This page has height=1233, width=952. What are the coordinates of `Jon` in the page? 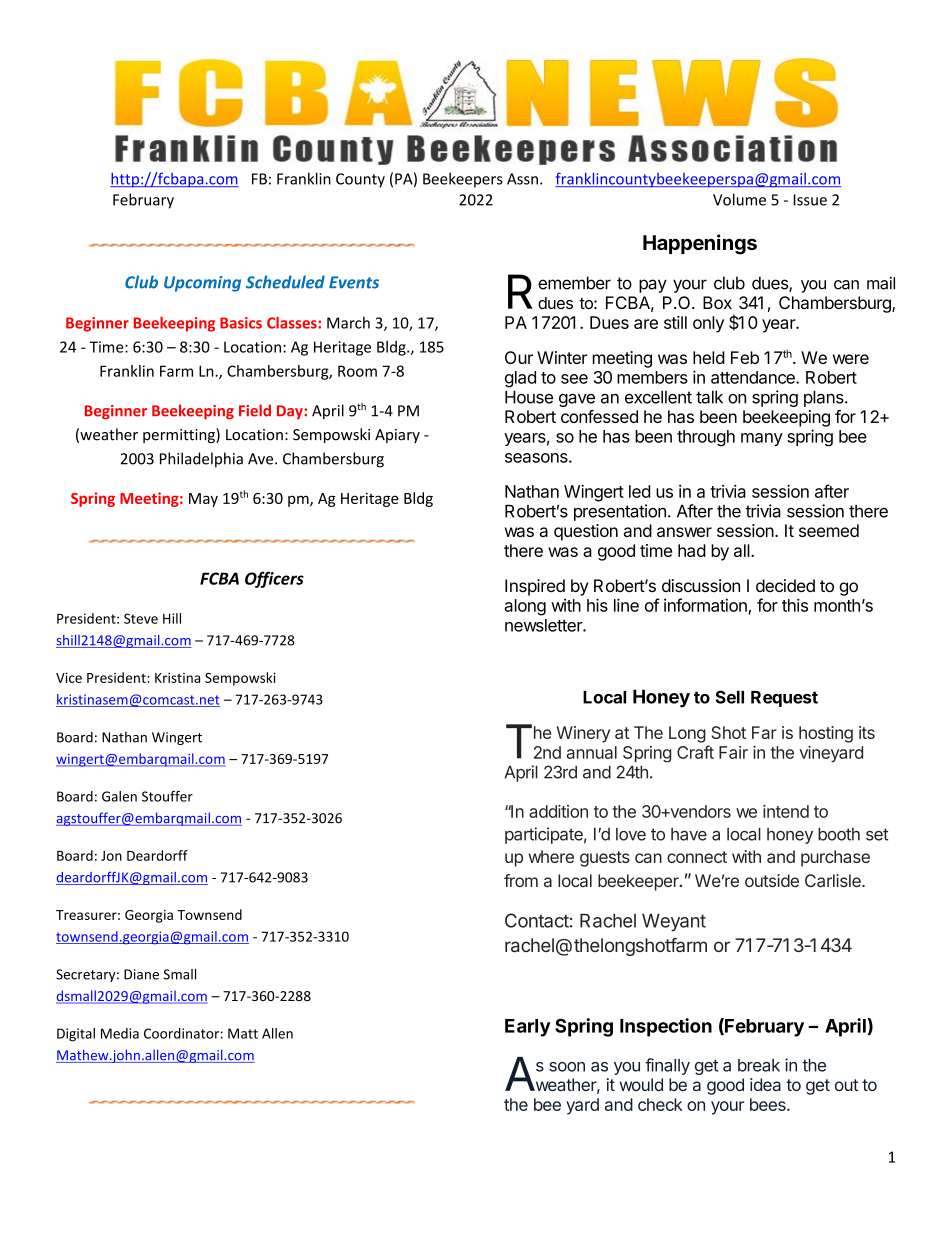 It's located at (111, 856).
